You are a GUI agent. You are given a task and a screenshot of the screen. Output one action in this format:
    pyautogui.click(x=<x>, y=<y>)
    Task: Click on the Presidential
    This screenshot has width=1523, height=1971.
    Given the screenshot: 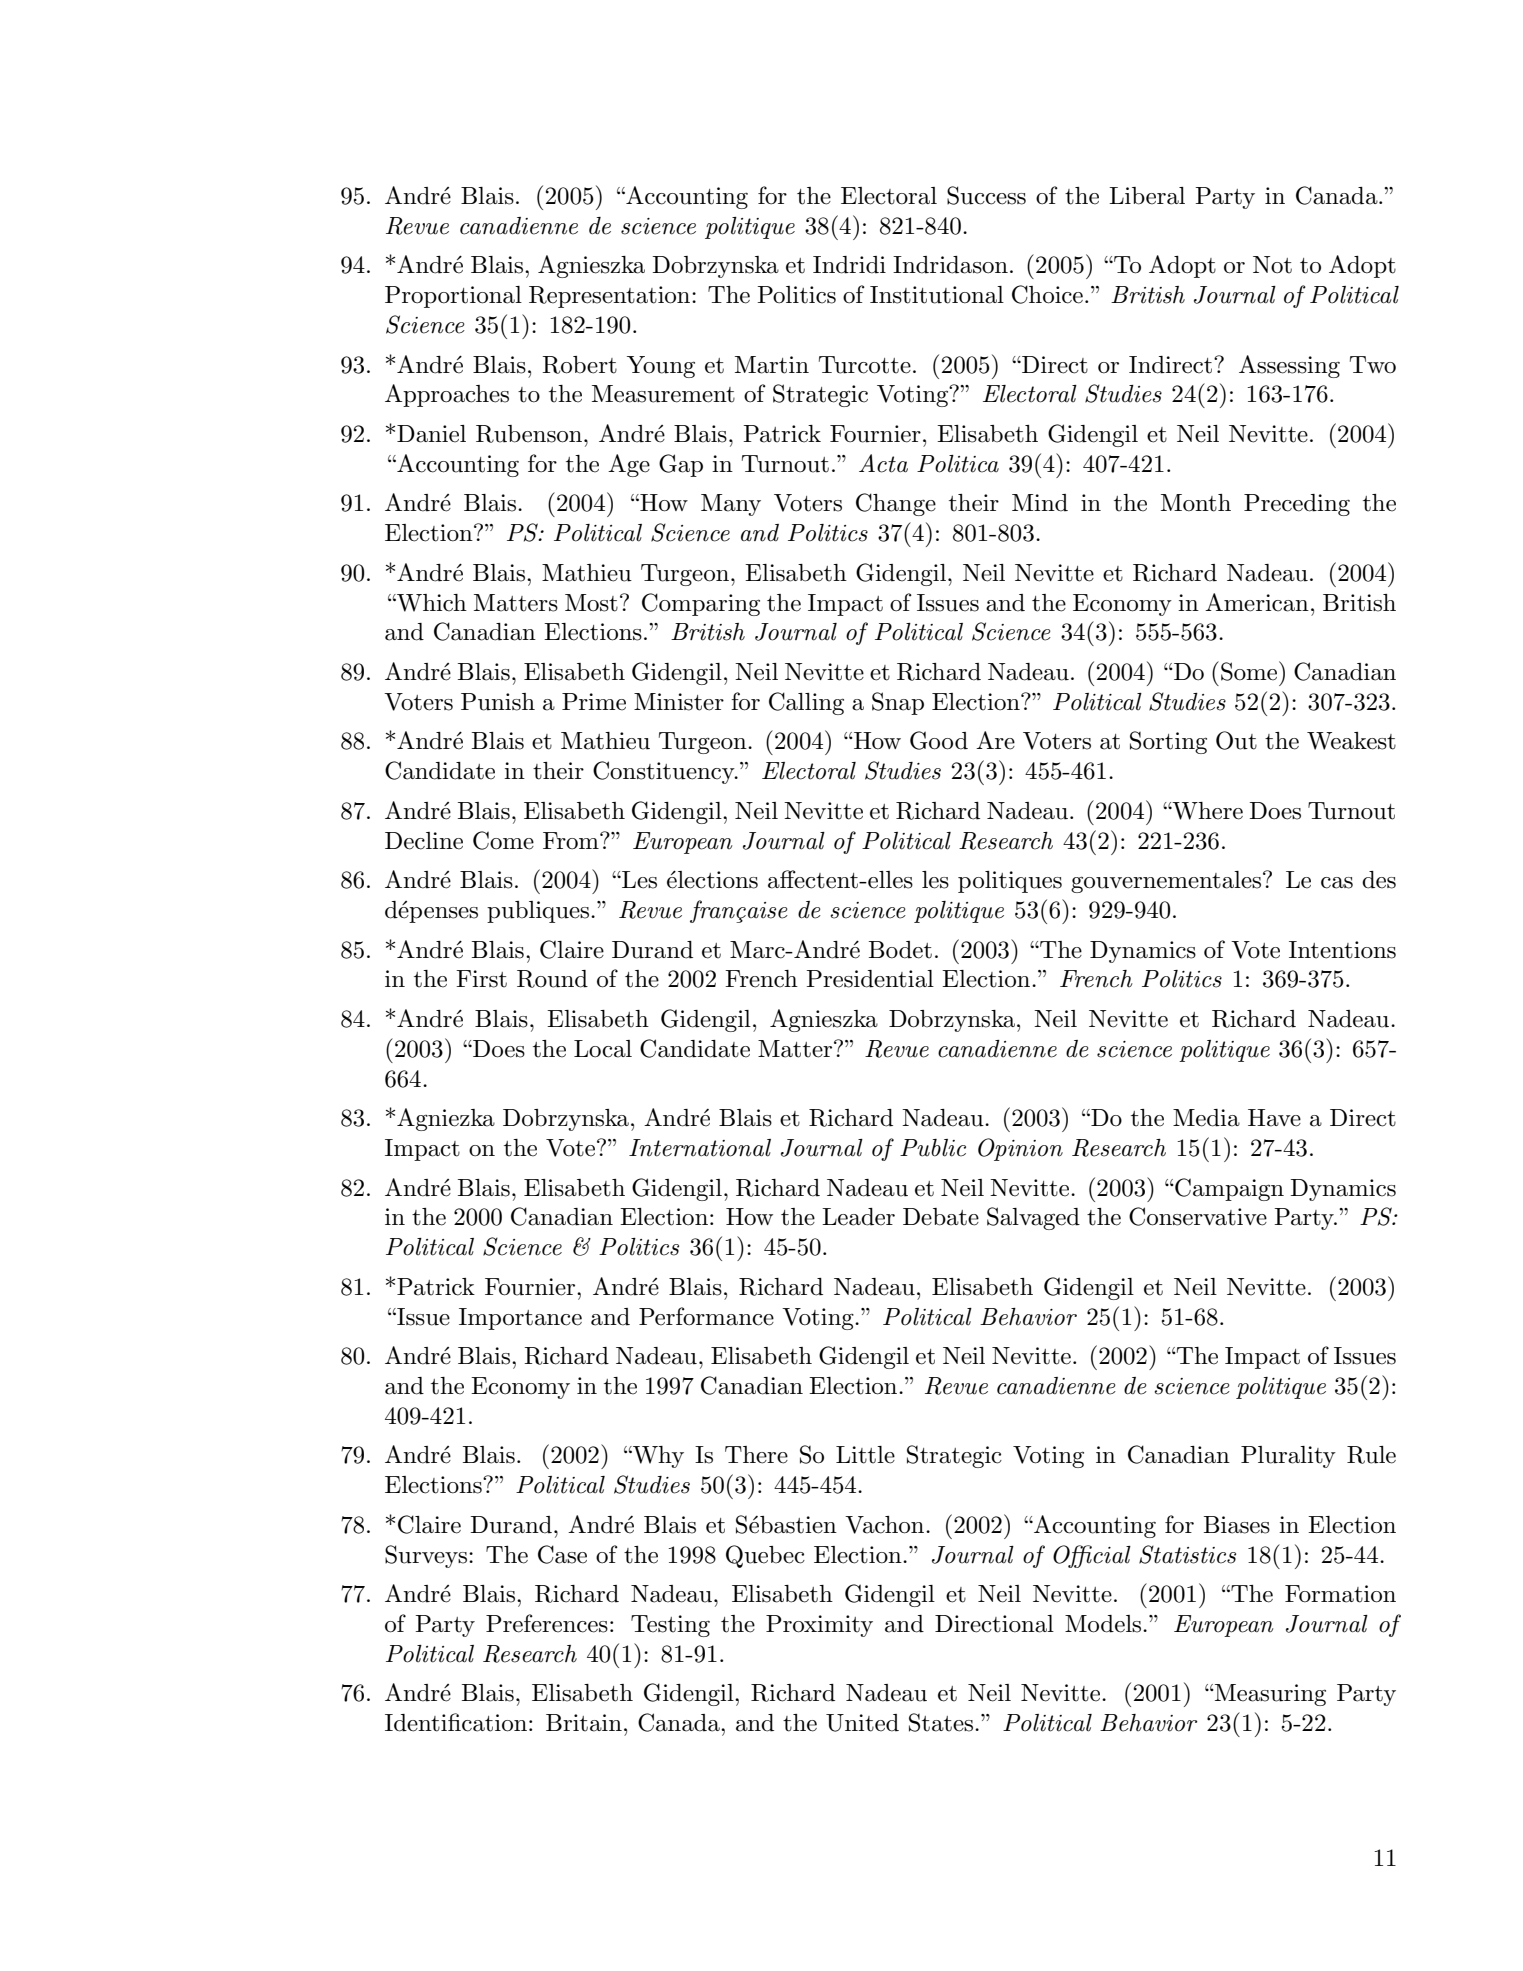 What is the action you would take?
    pyautogui.click(x=870, y=979)
